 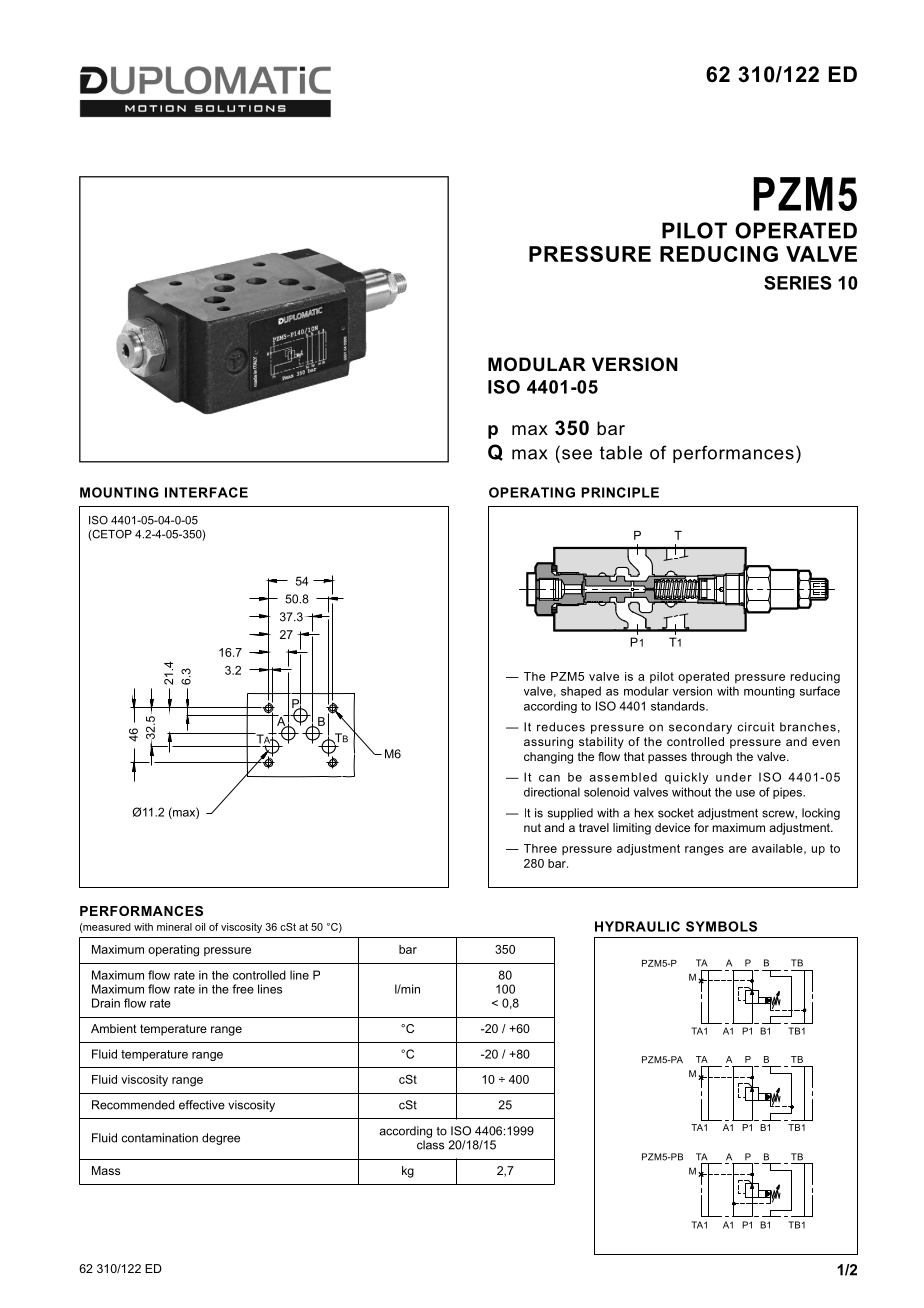 What do you see at coordinates (200, 927) in the screenshot?
I see `oil` at bounding box center [200, 927].
